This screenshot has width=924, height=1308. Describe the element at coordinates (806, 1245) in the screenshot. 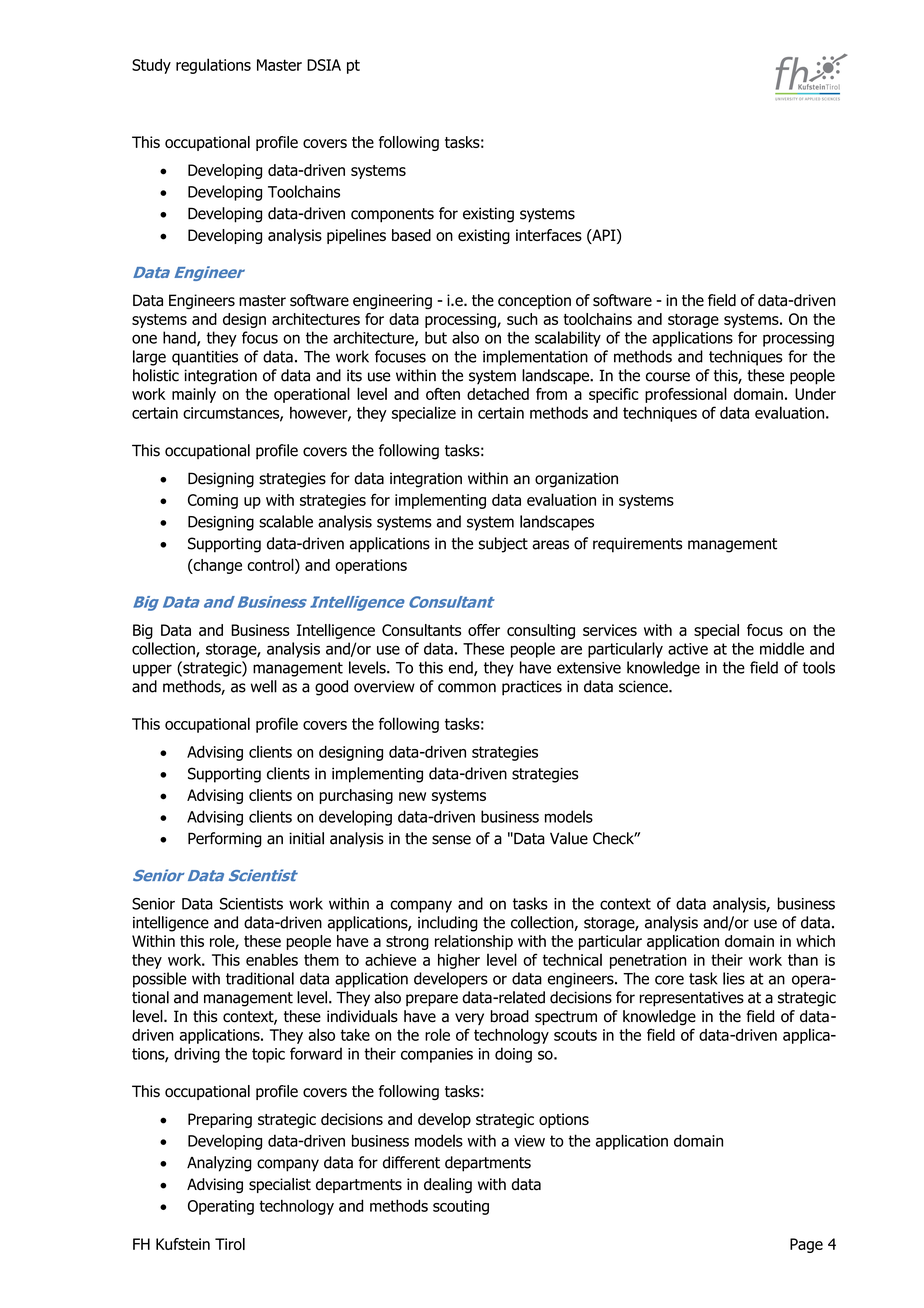

I see `Page` at that location.
